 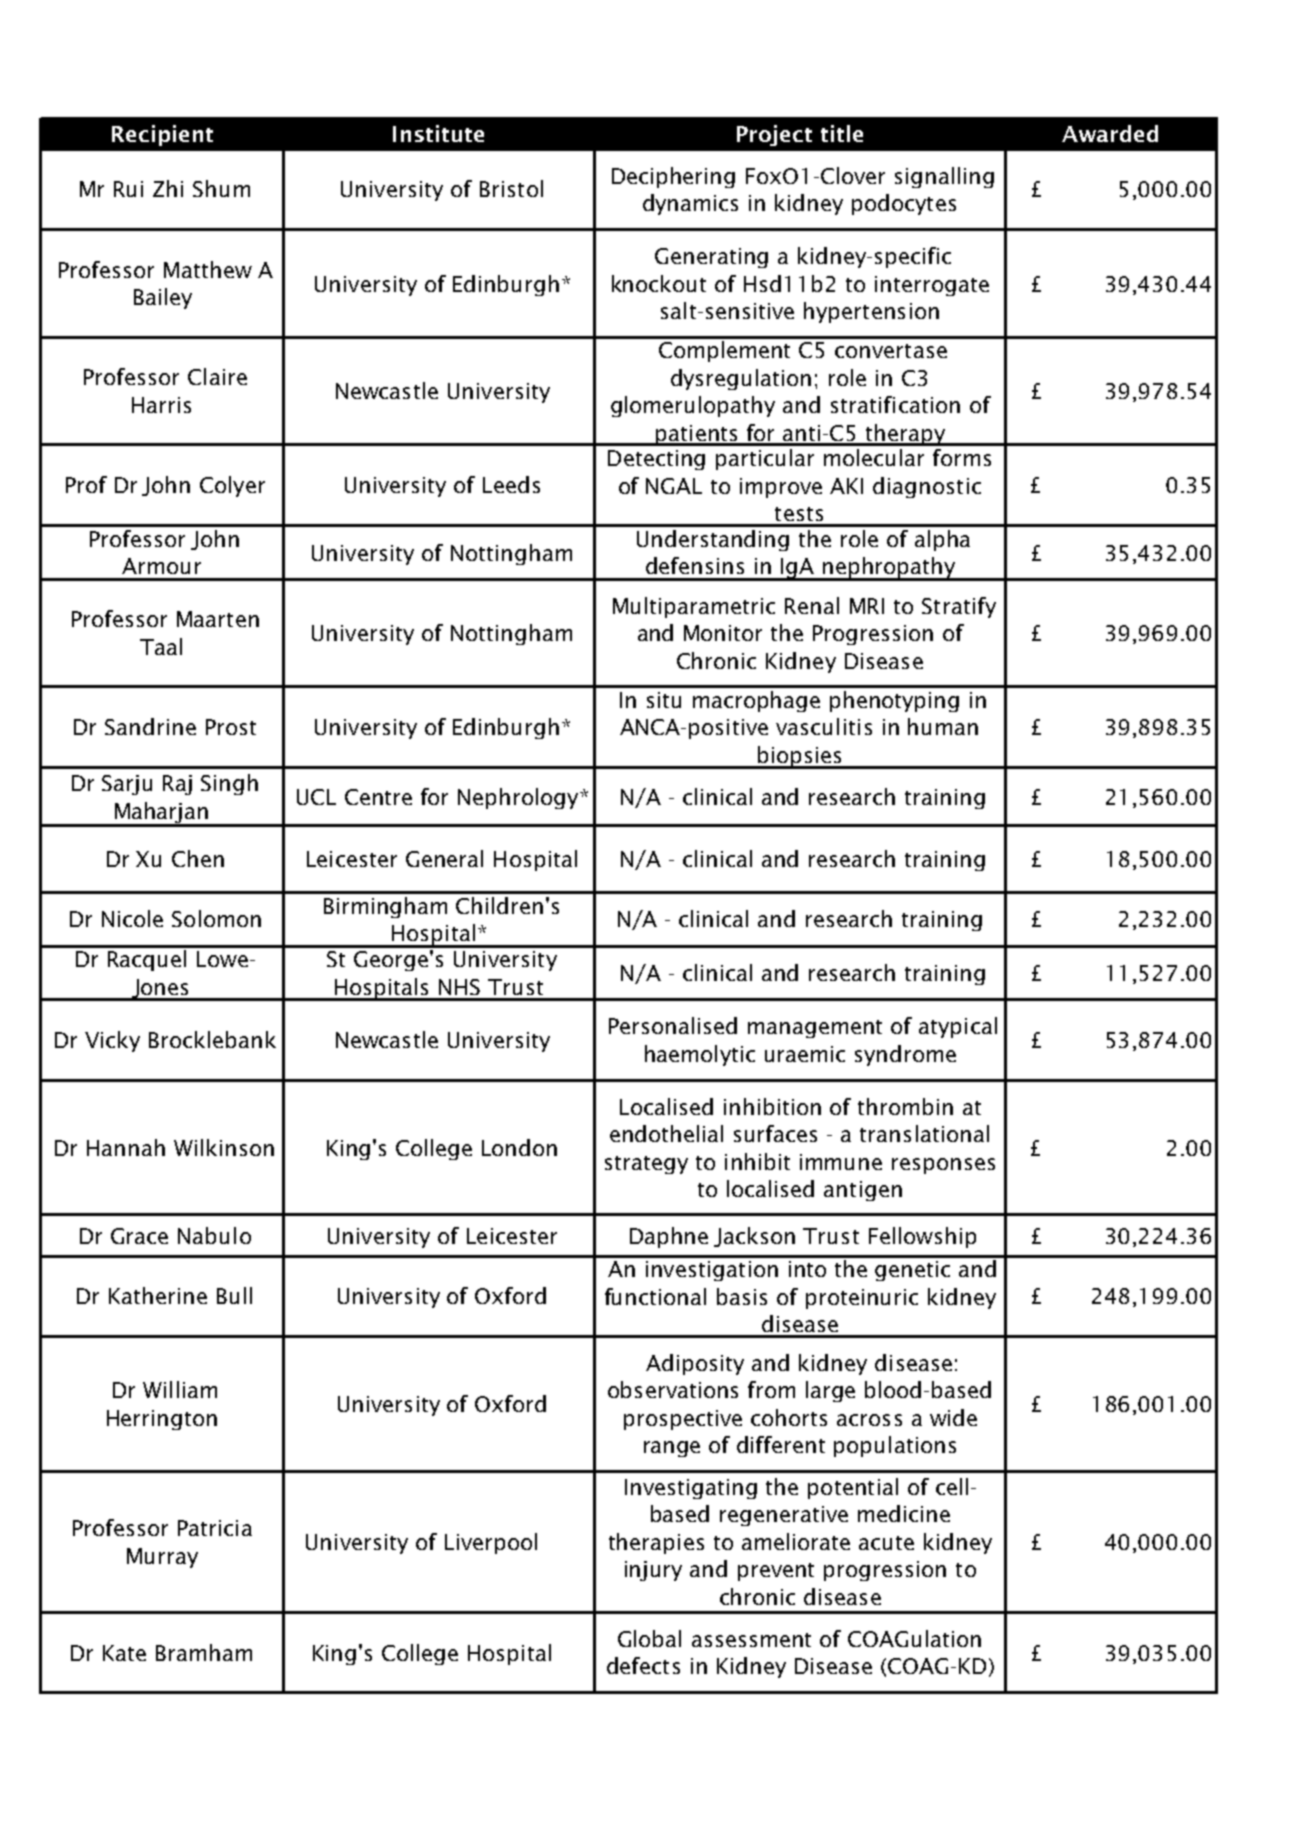 I want to click on Solomon, so click(x=216, y=918).
